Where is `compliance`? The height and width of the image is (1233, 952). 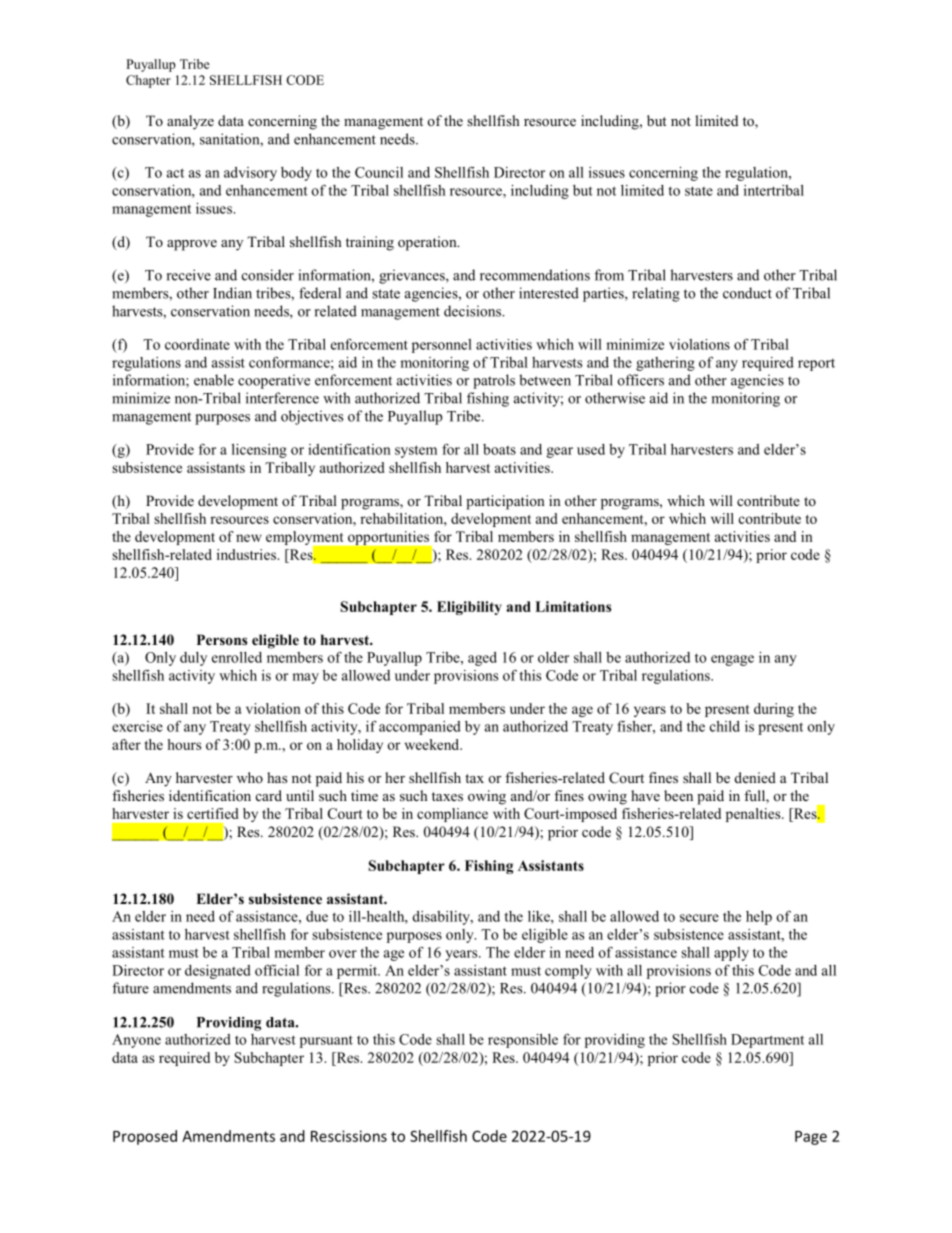
compliance is located at coordinates (452, 815).
